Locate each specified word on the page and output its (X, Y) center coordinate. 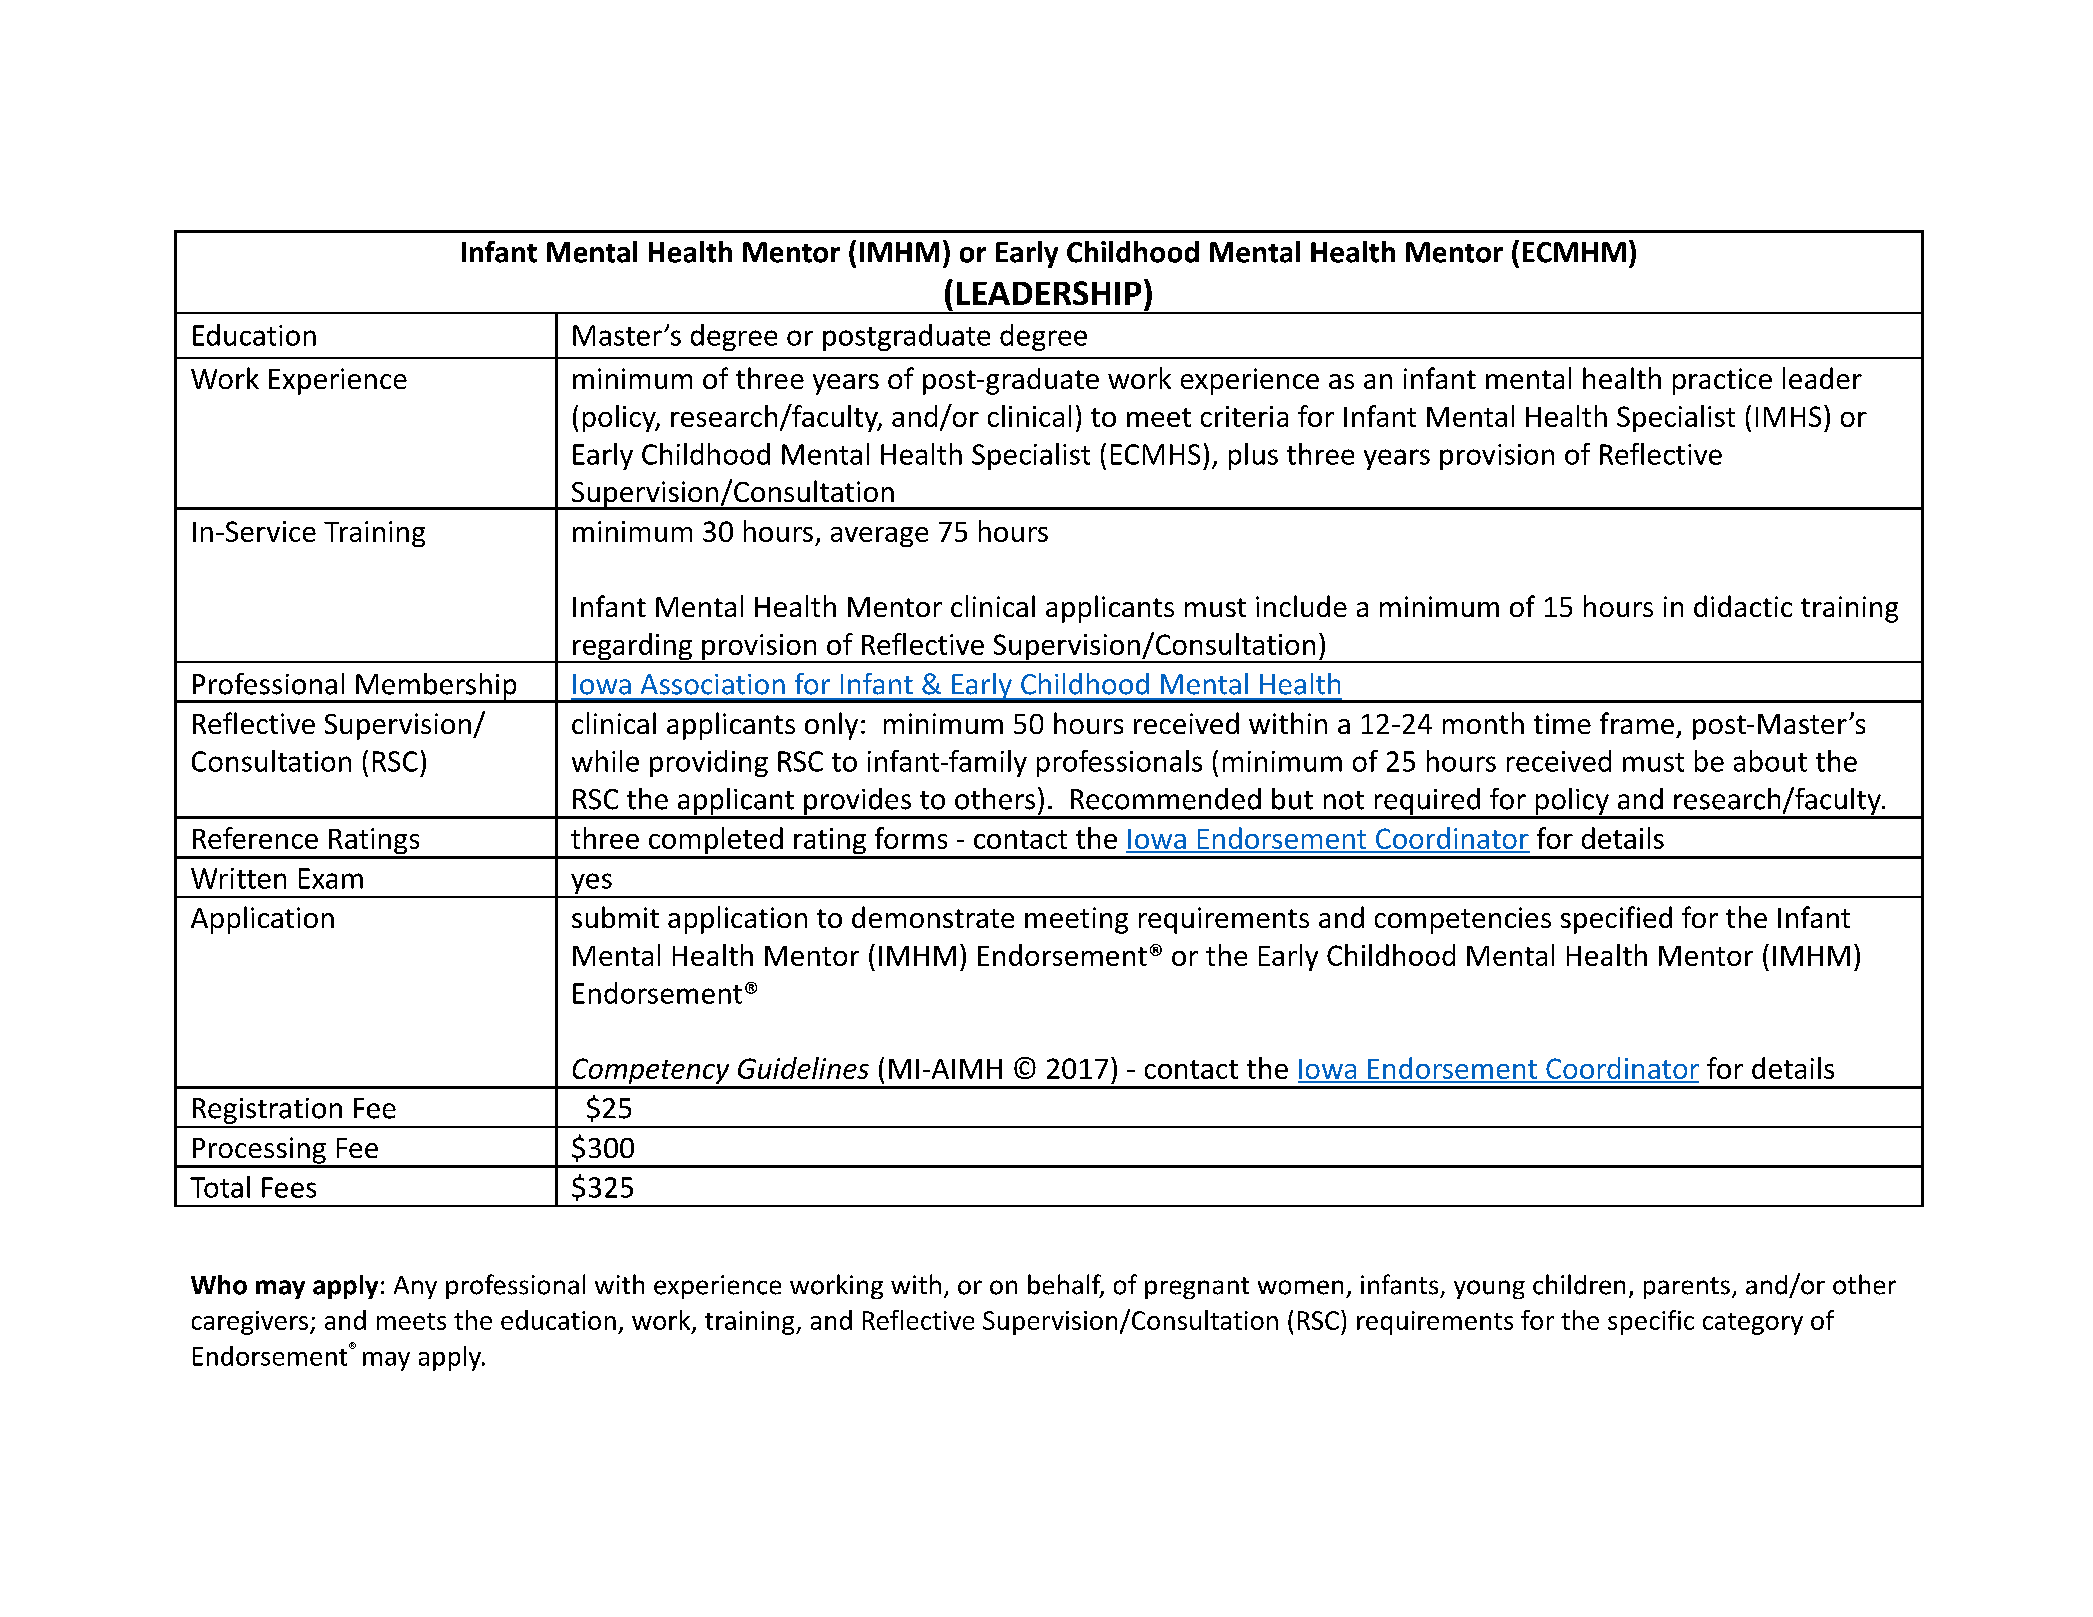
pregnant (1197, 1288)
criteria (1244, 416)
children (1579, 1284)
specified (1616, 920)
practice (1722, 381)
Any (415, 1287)
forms (911, 838)
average (879, 537)
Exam (331, 878)
